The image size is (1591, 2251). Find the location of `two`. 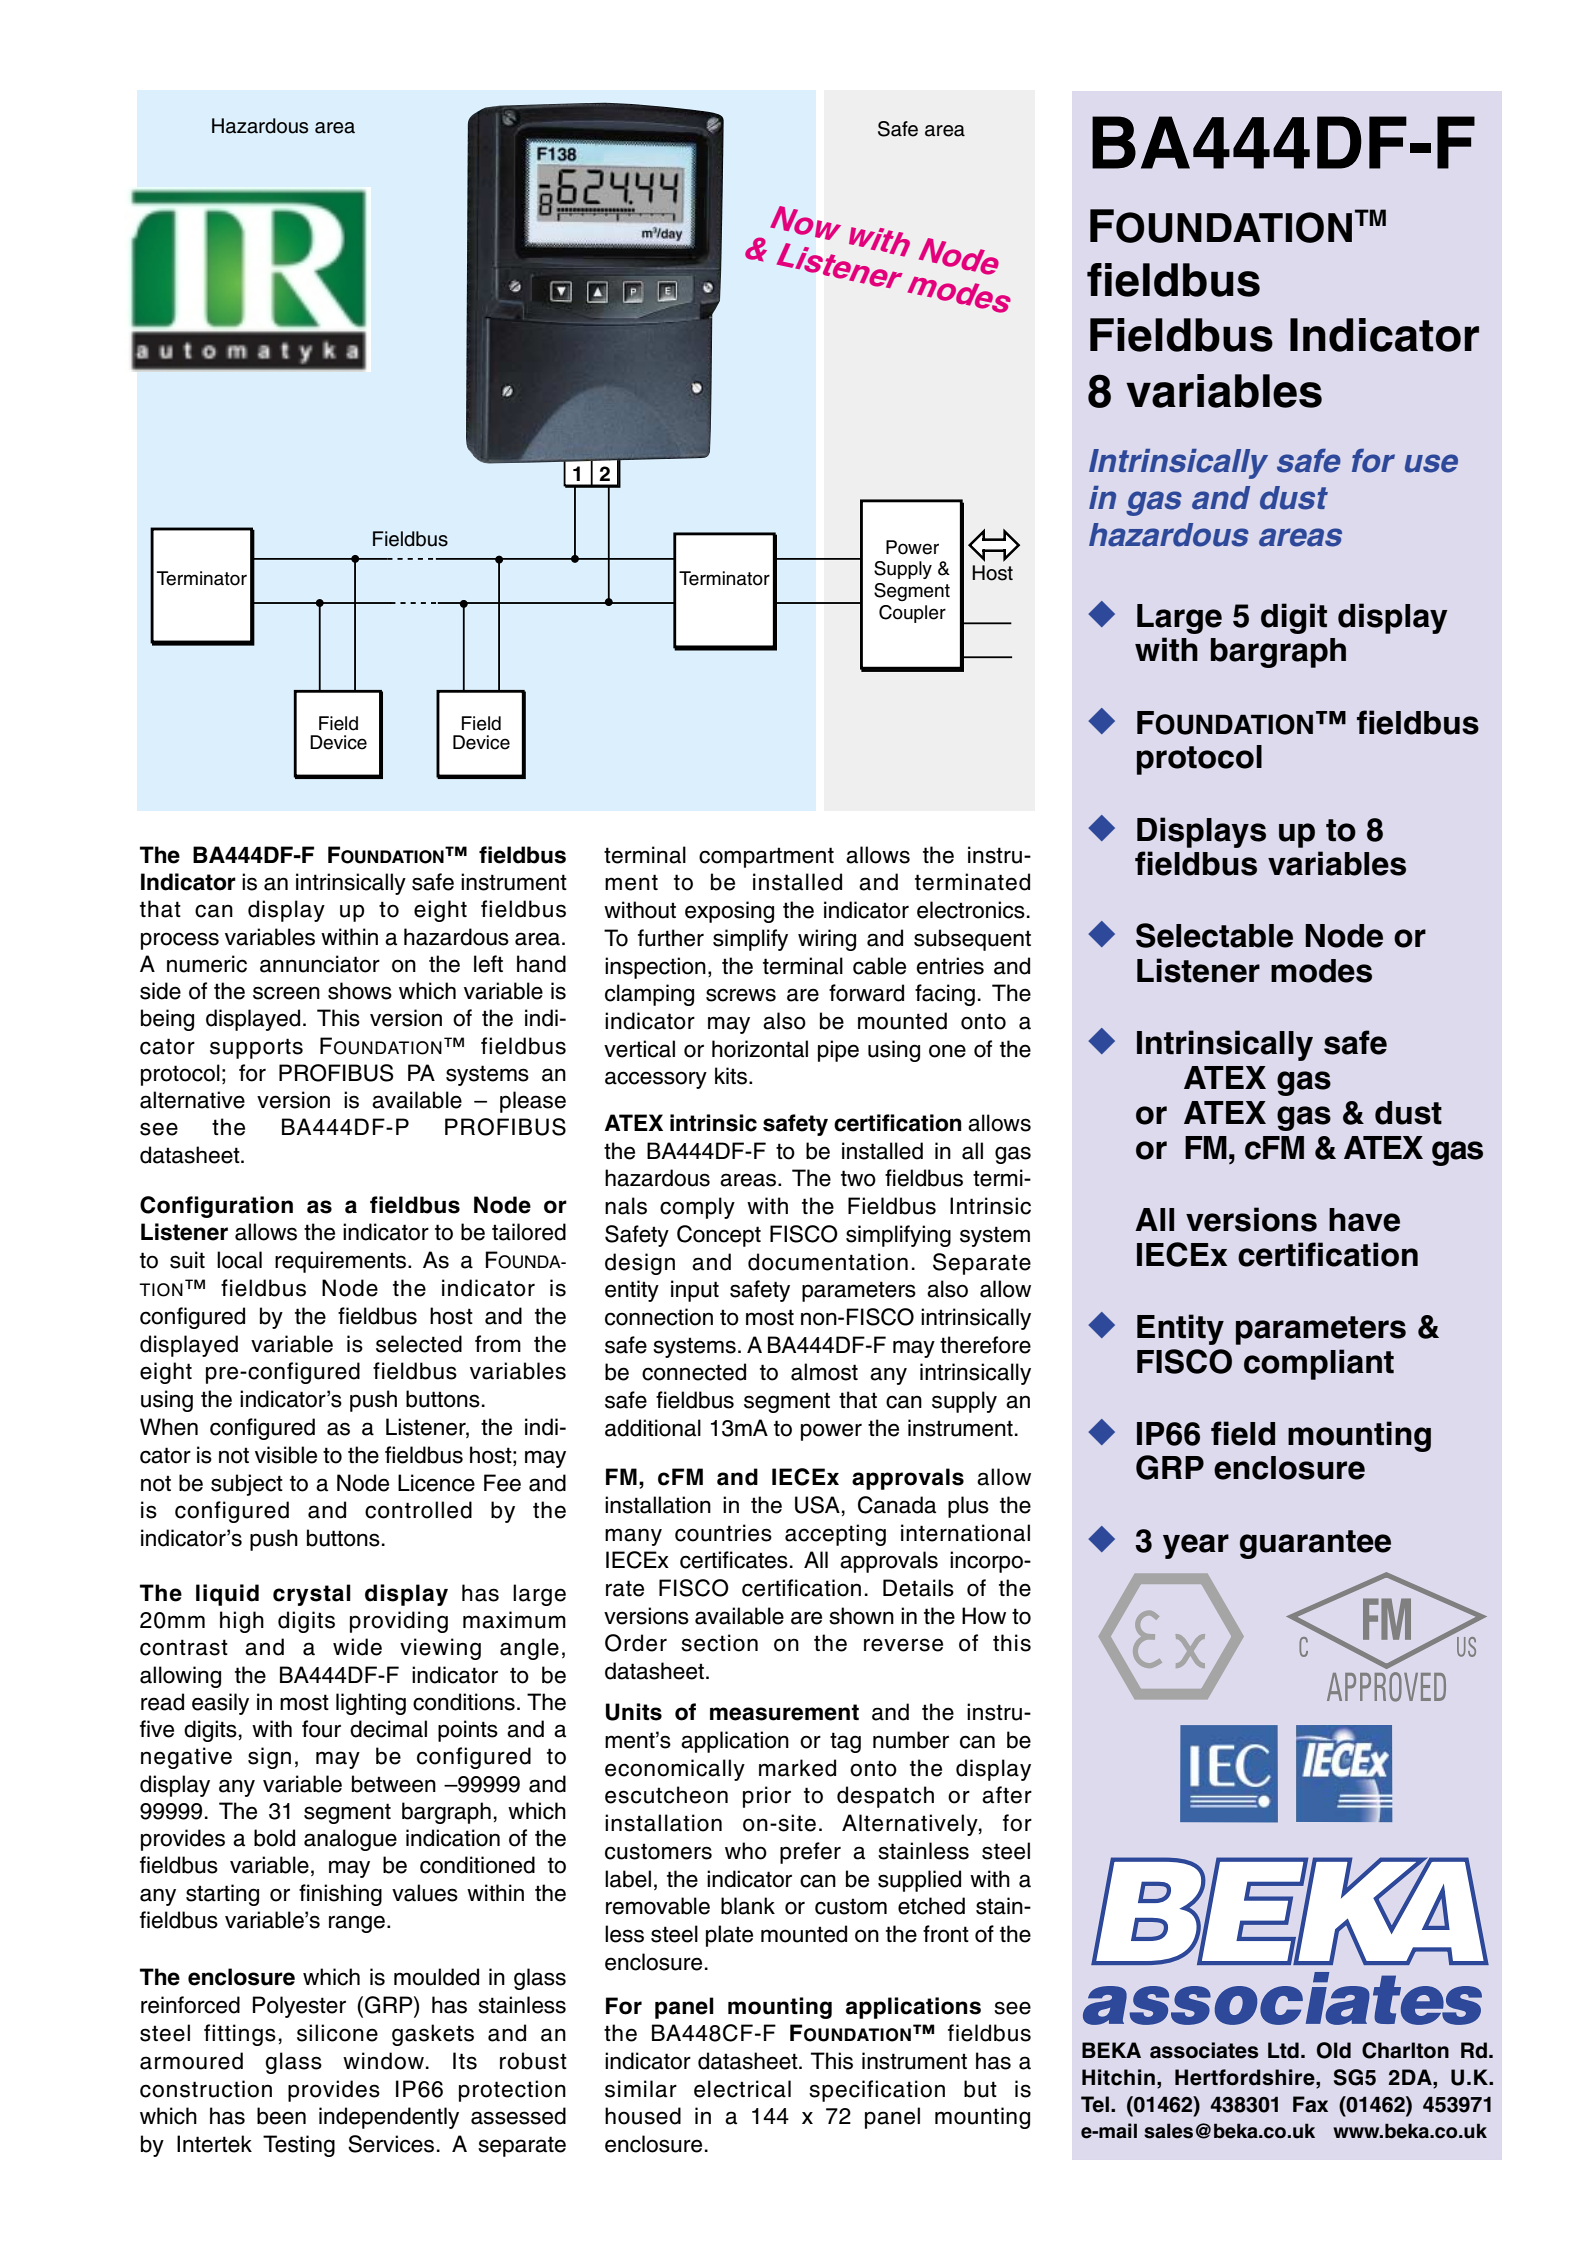

two is located at coordinates (858, 1178).
